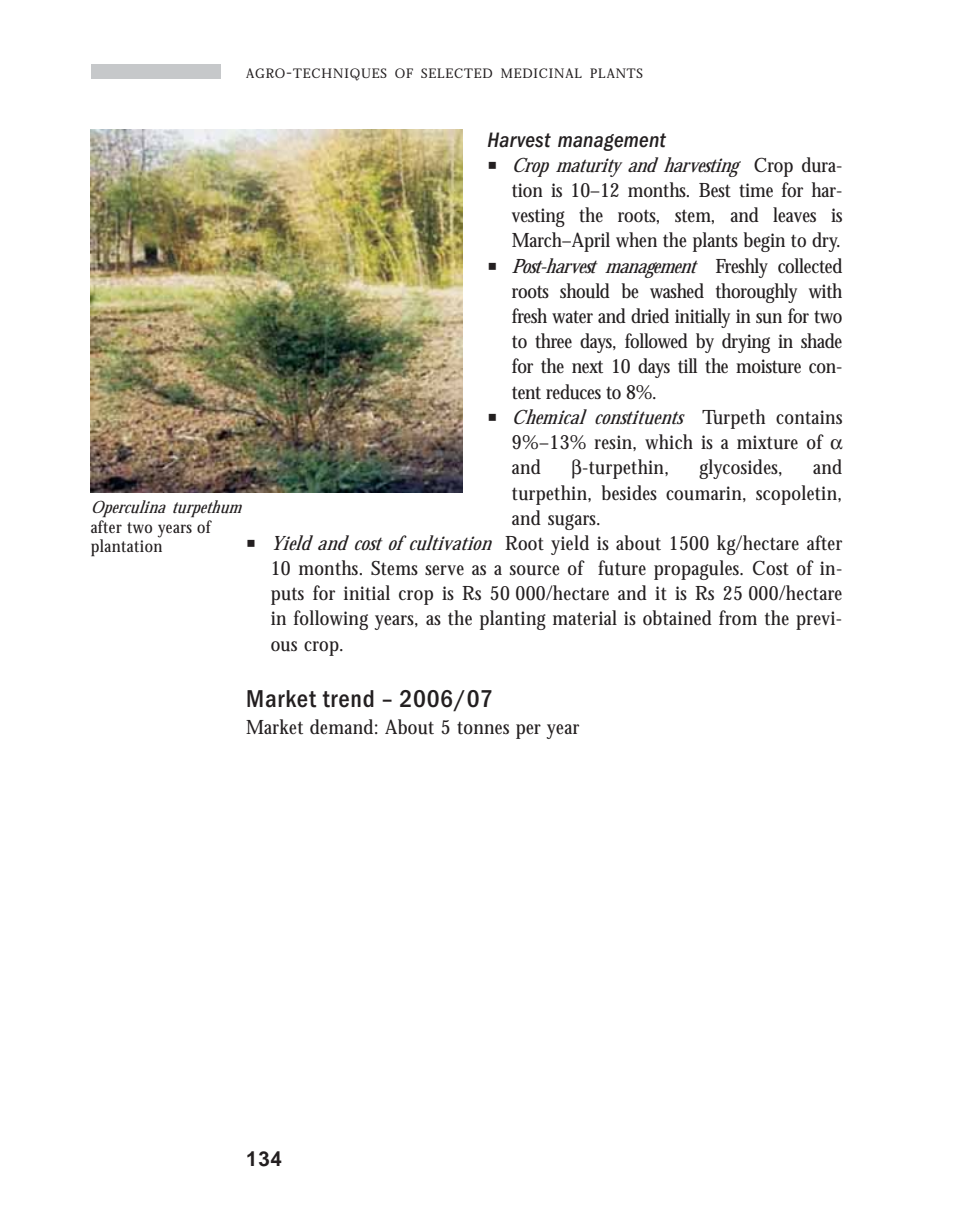  Describe the element at coordinates (456, 73) in the image. I see `SELECTED` at that location.
